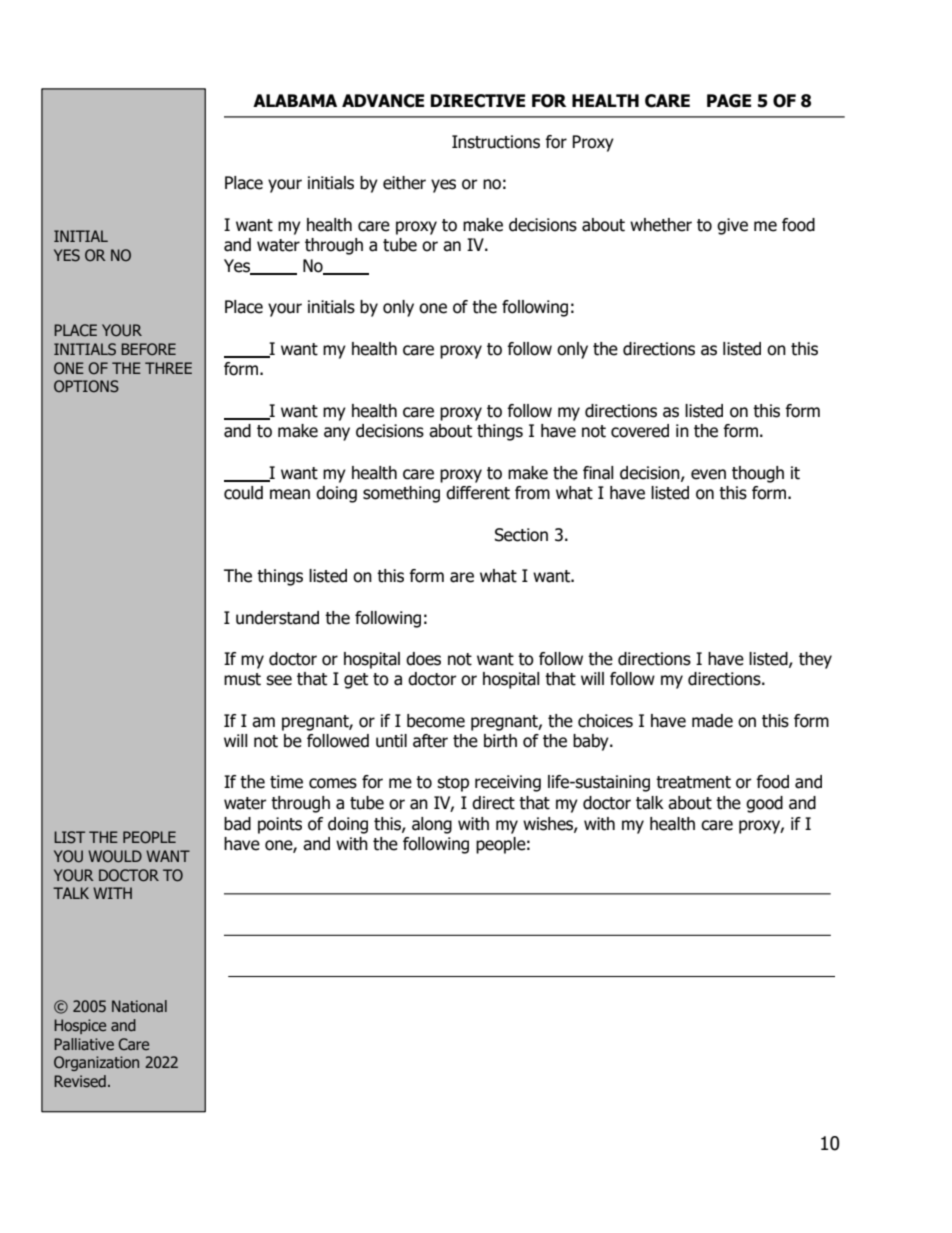 This page has height=1233, width=952. What do you see at coordinates (139, 1006) in the page?
I see `National` at bounding box center [139, 1006].
